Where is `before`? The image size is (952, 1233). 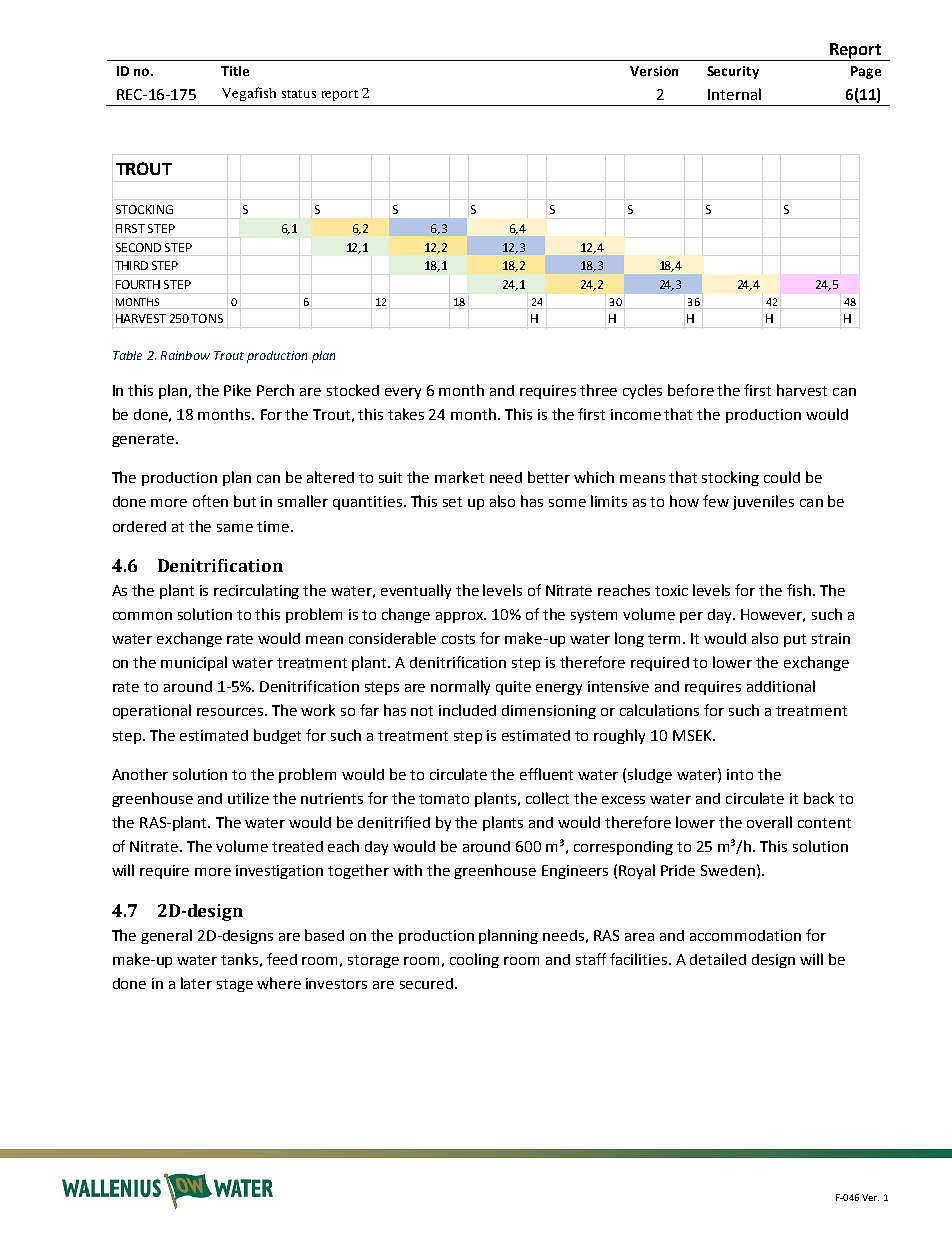 before is located at coordinates (691, 390).
